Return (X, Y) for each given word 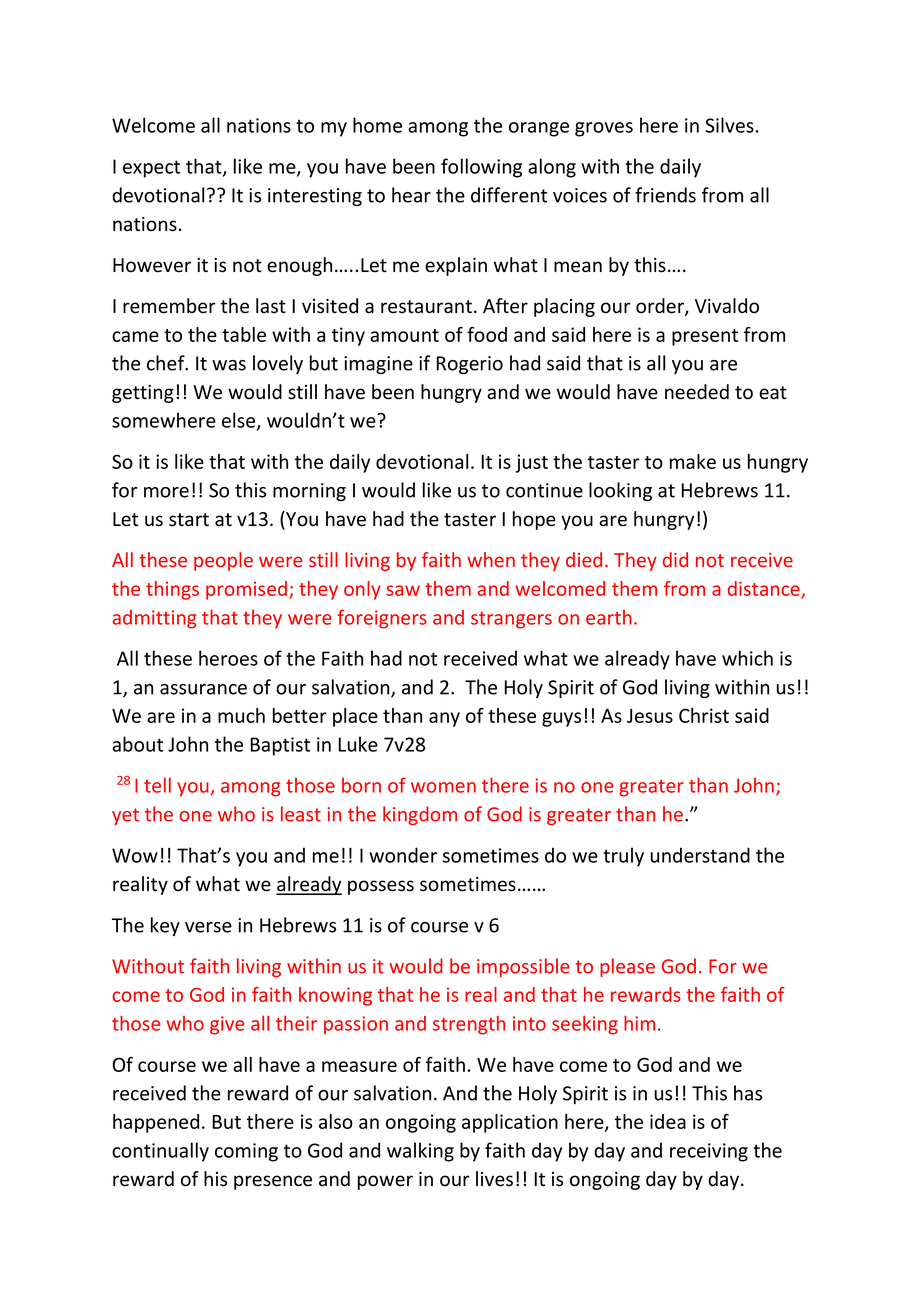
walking (420, 1152)
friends (665, 195)
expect (151, 169)
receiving (709, 1152)
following (481, 168)
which (747, 658)
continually (160, 1152)
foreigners (382, 619)
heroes (228, 658)
